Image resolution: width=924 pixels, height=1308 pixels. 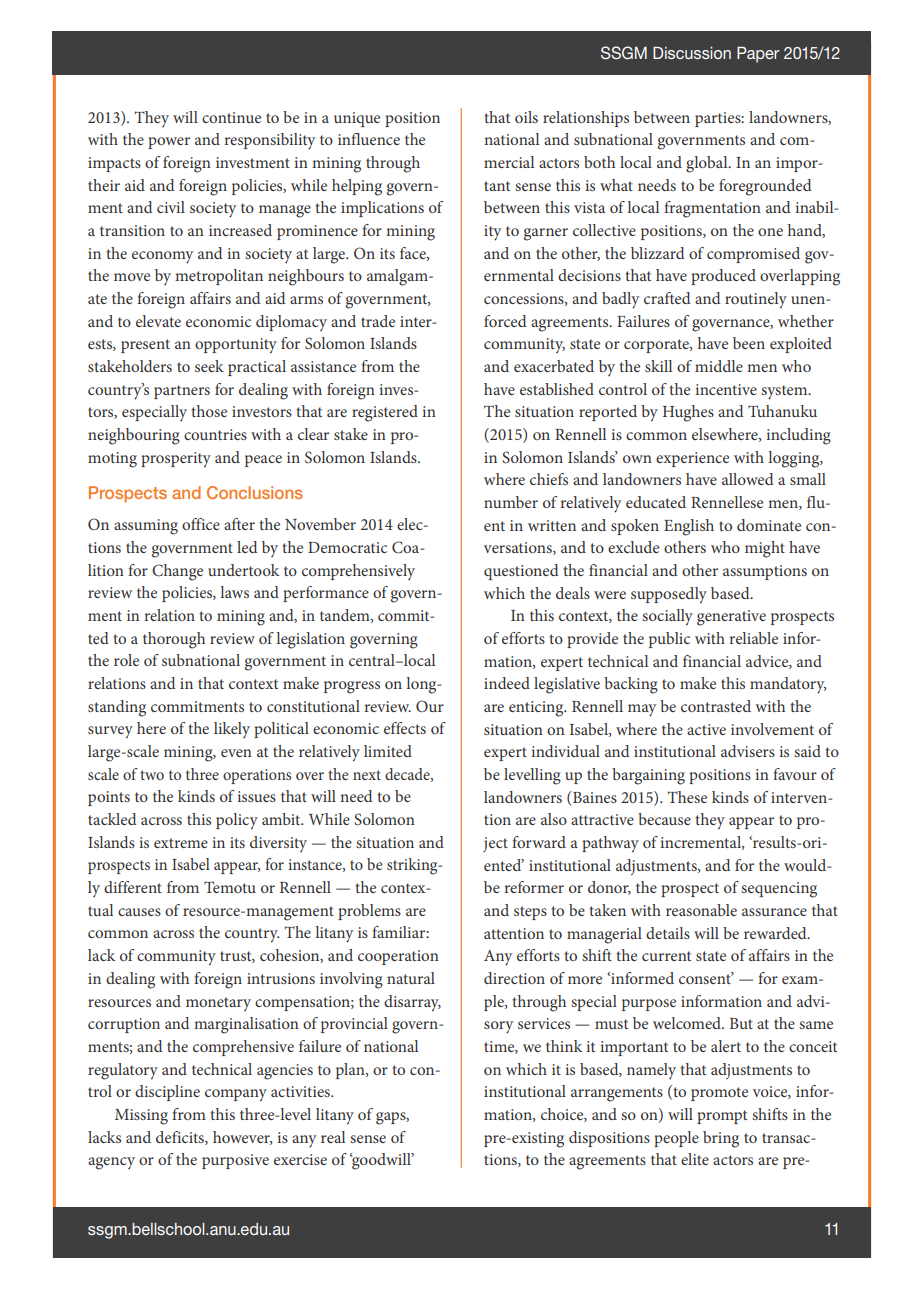 I want to click on metropolitan, so click(x=219, y=277).
